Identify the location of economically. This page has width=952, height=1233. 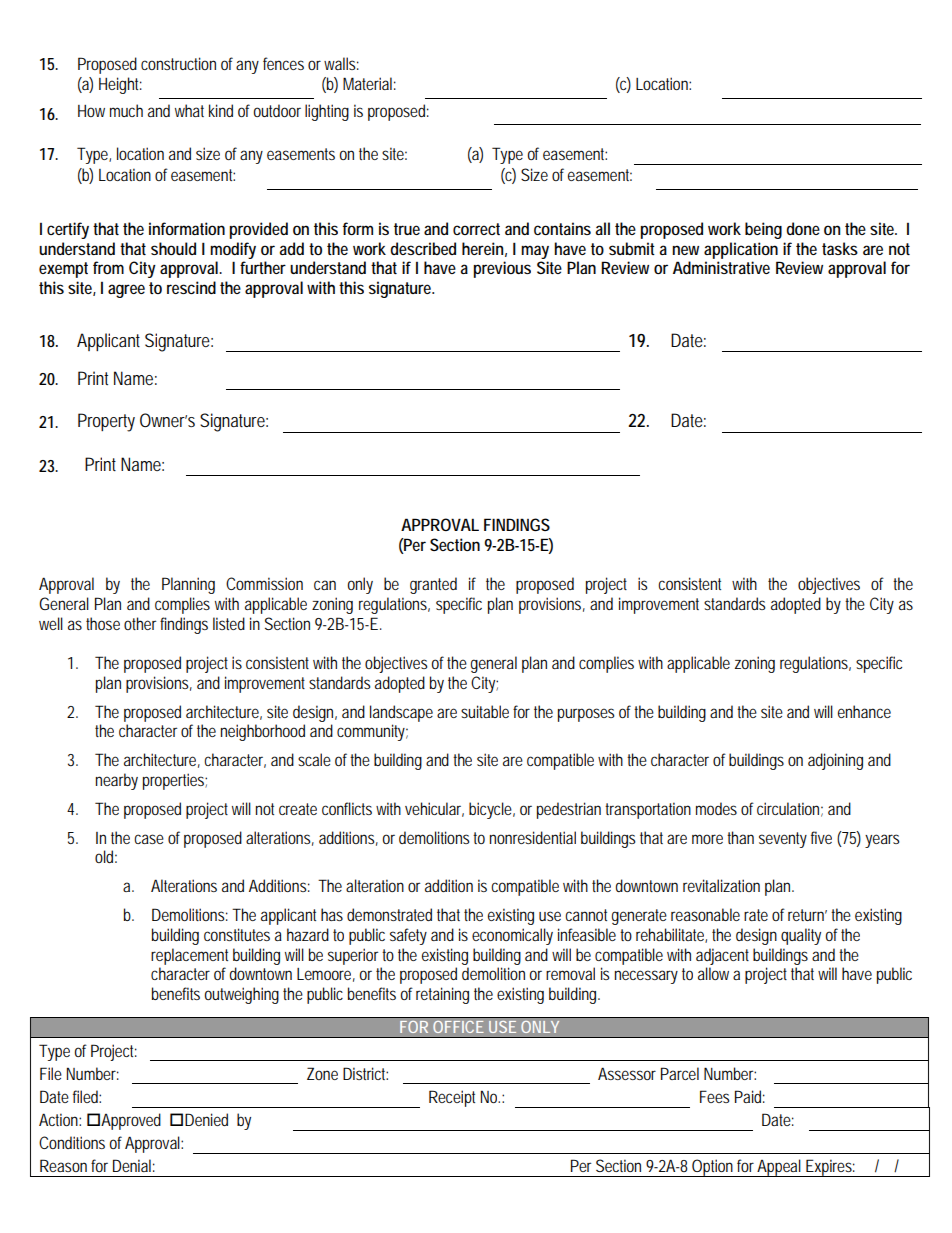
(512, 936).
